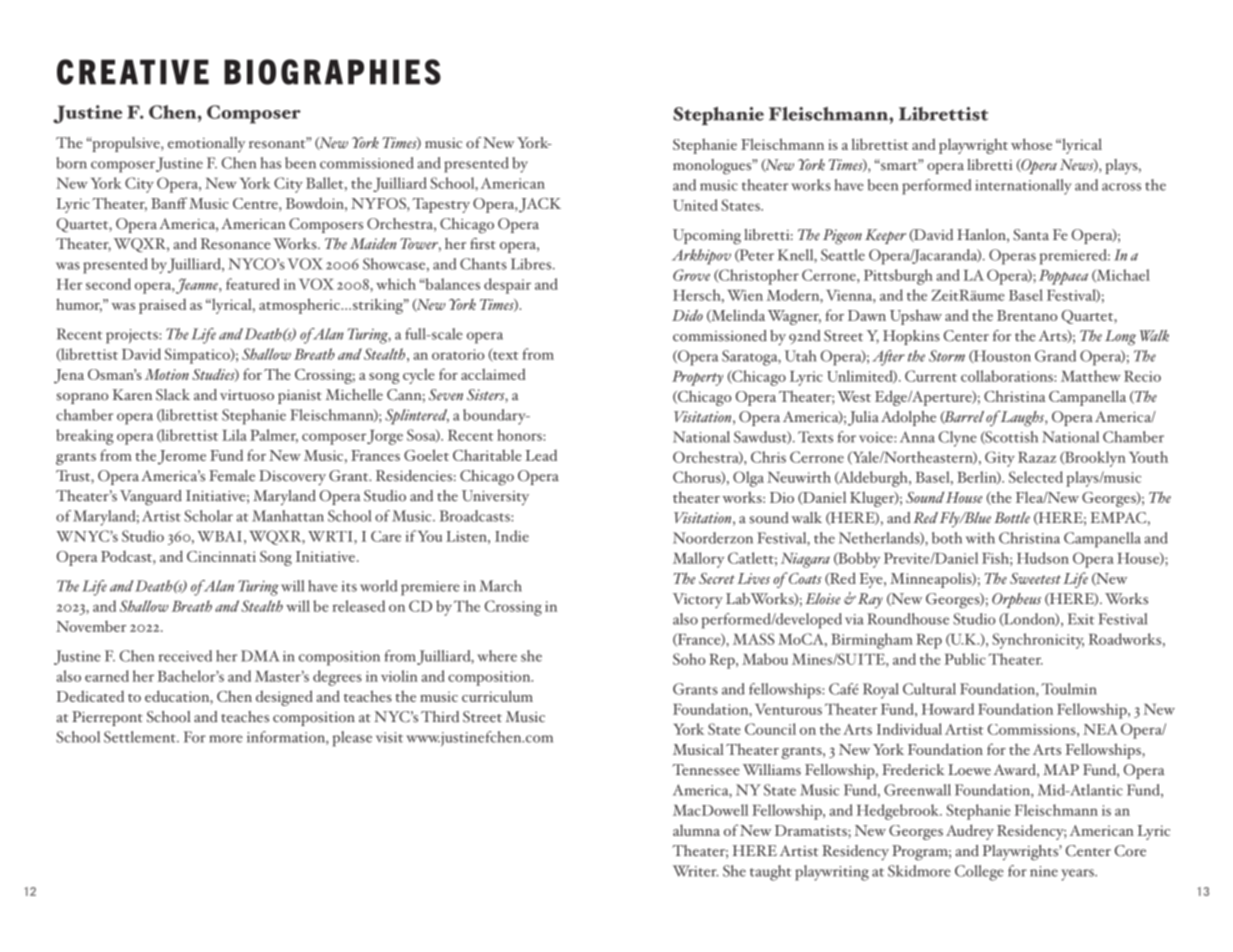 This image has height=952, width=1233. Describe the element at coordinates (948, 709) in the image. I see `Howard` at that location.
